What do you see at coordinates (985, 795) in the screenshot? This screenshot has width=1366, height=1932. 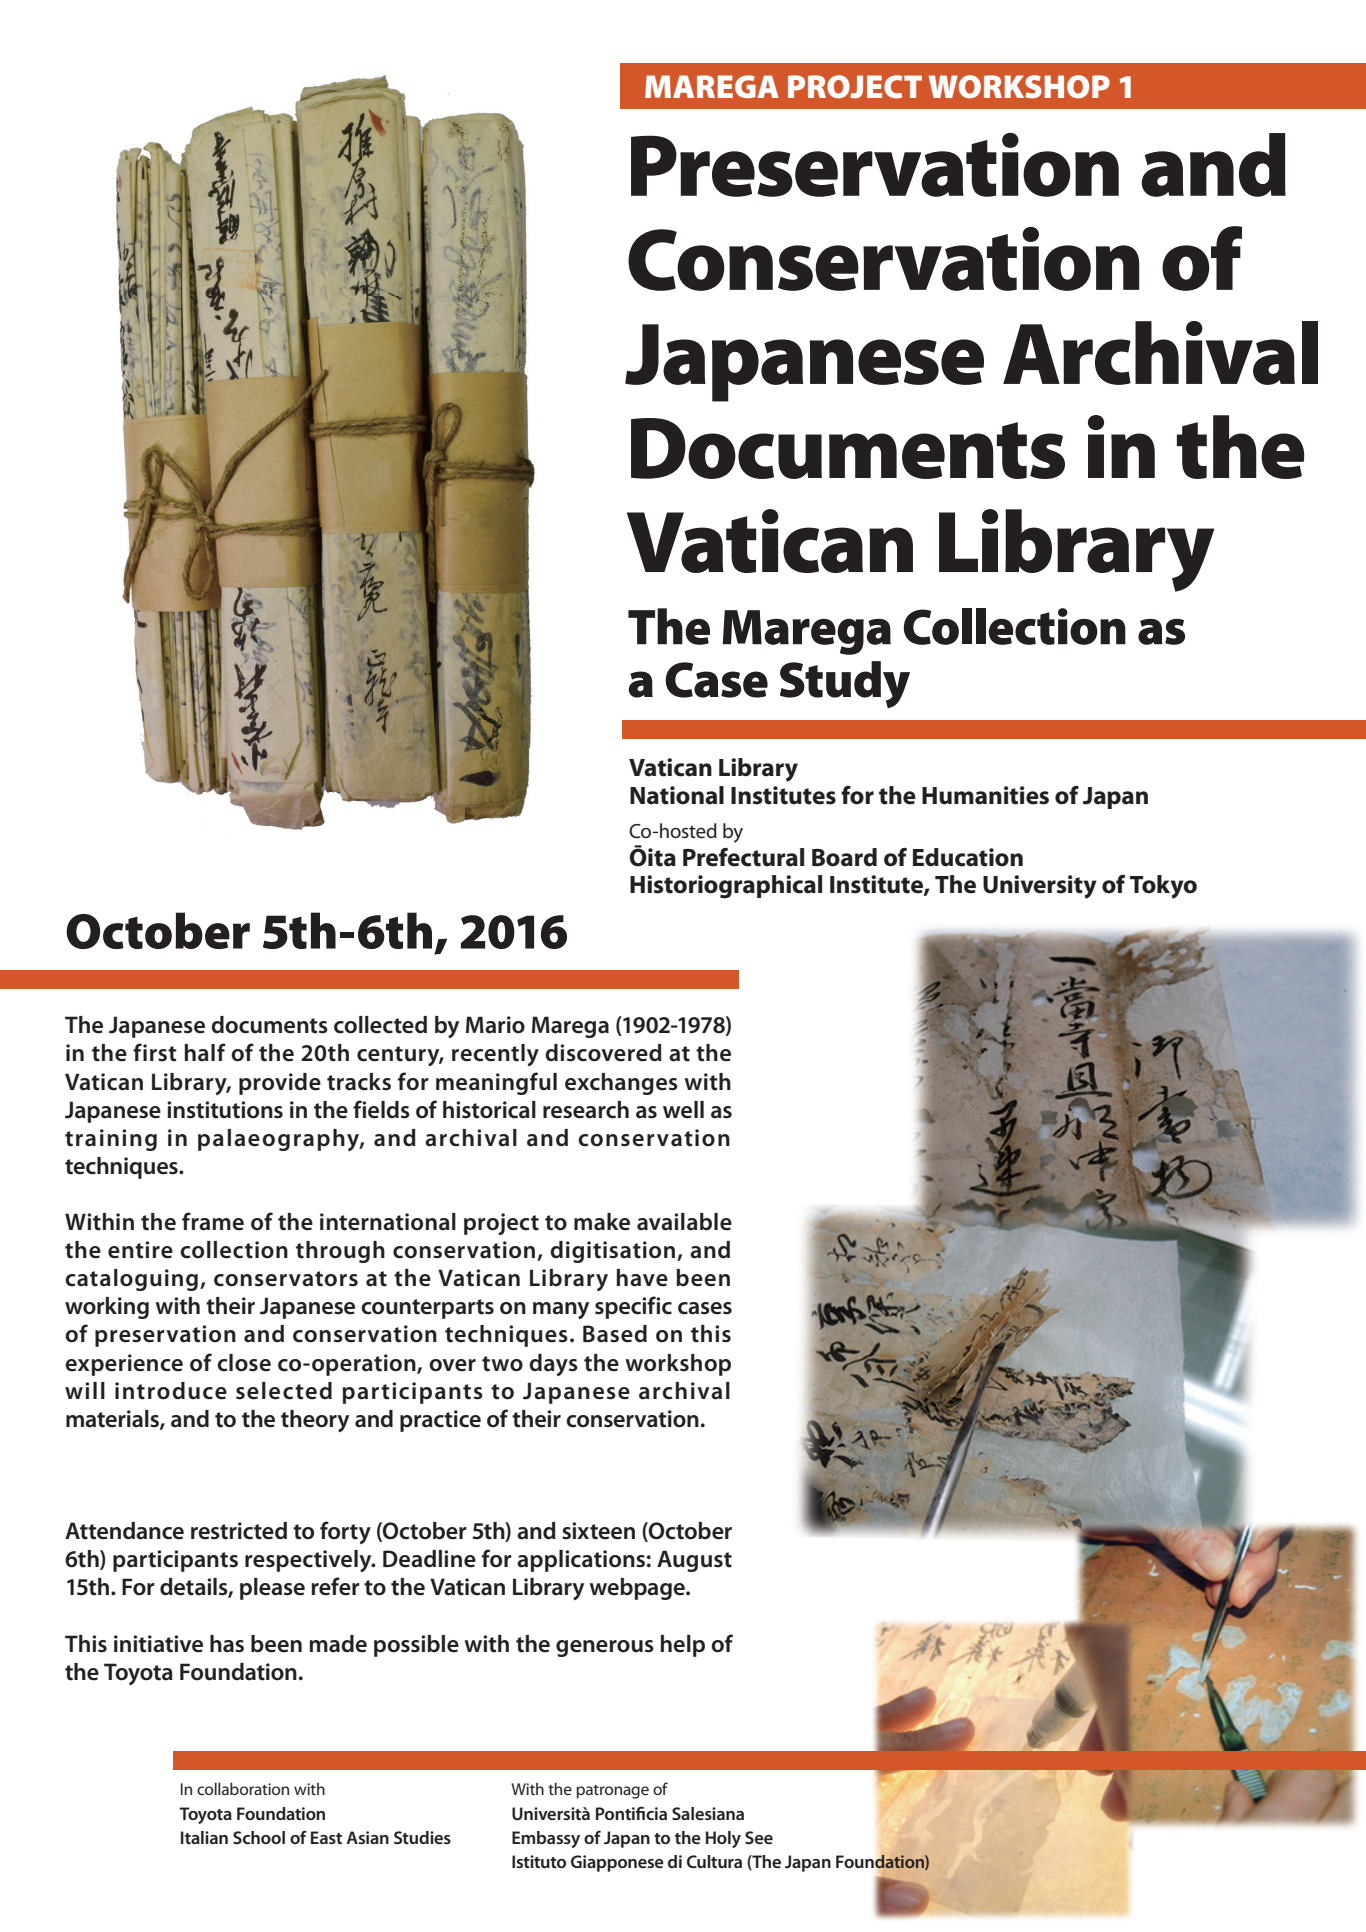 I see `Humanities` at bounding box center [985, 795].
